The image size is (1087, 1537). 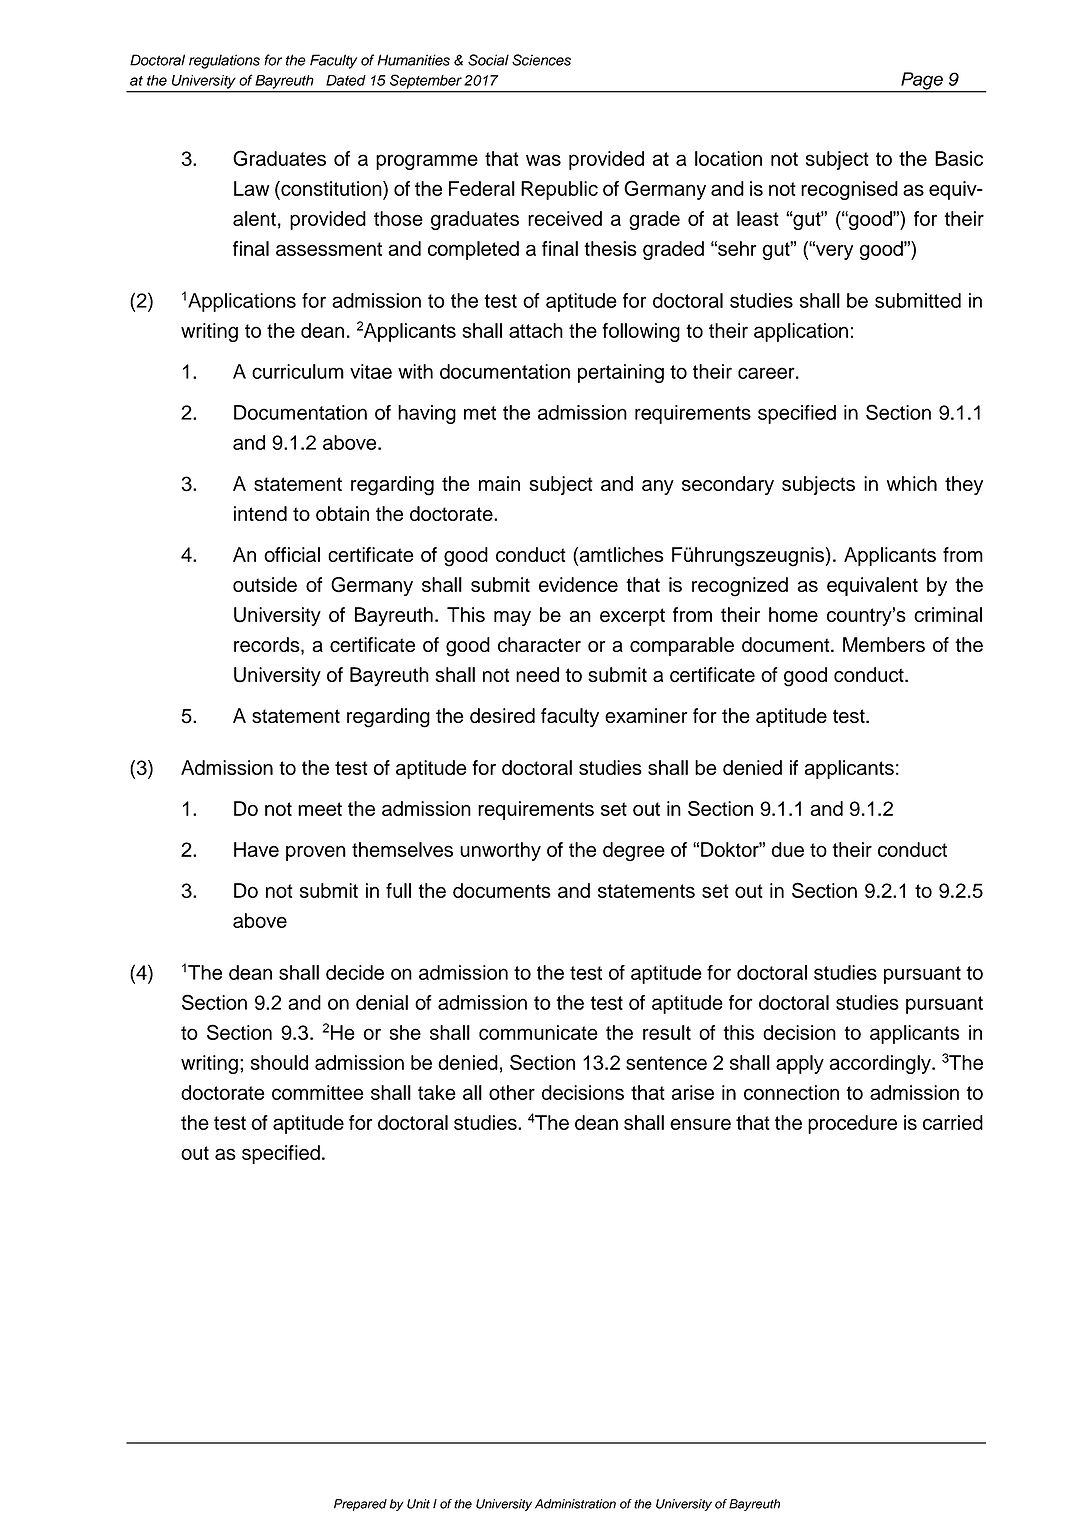 I want to click on Sciences, so click(x=541, y=60).
